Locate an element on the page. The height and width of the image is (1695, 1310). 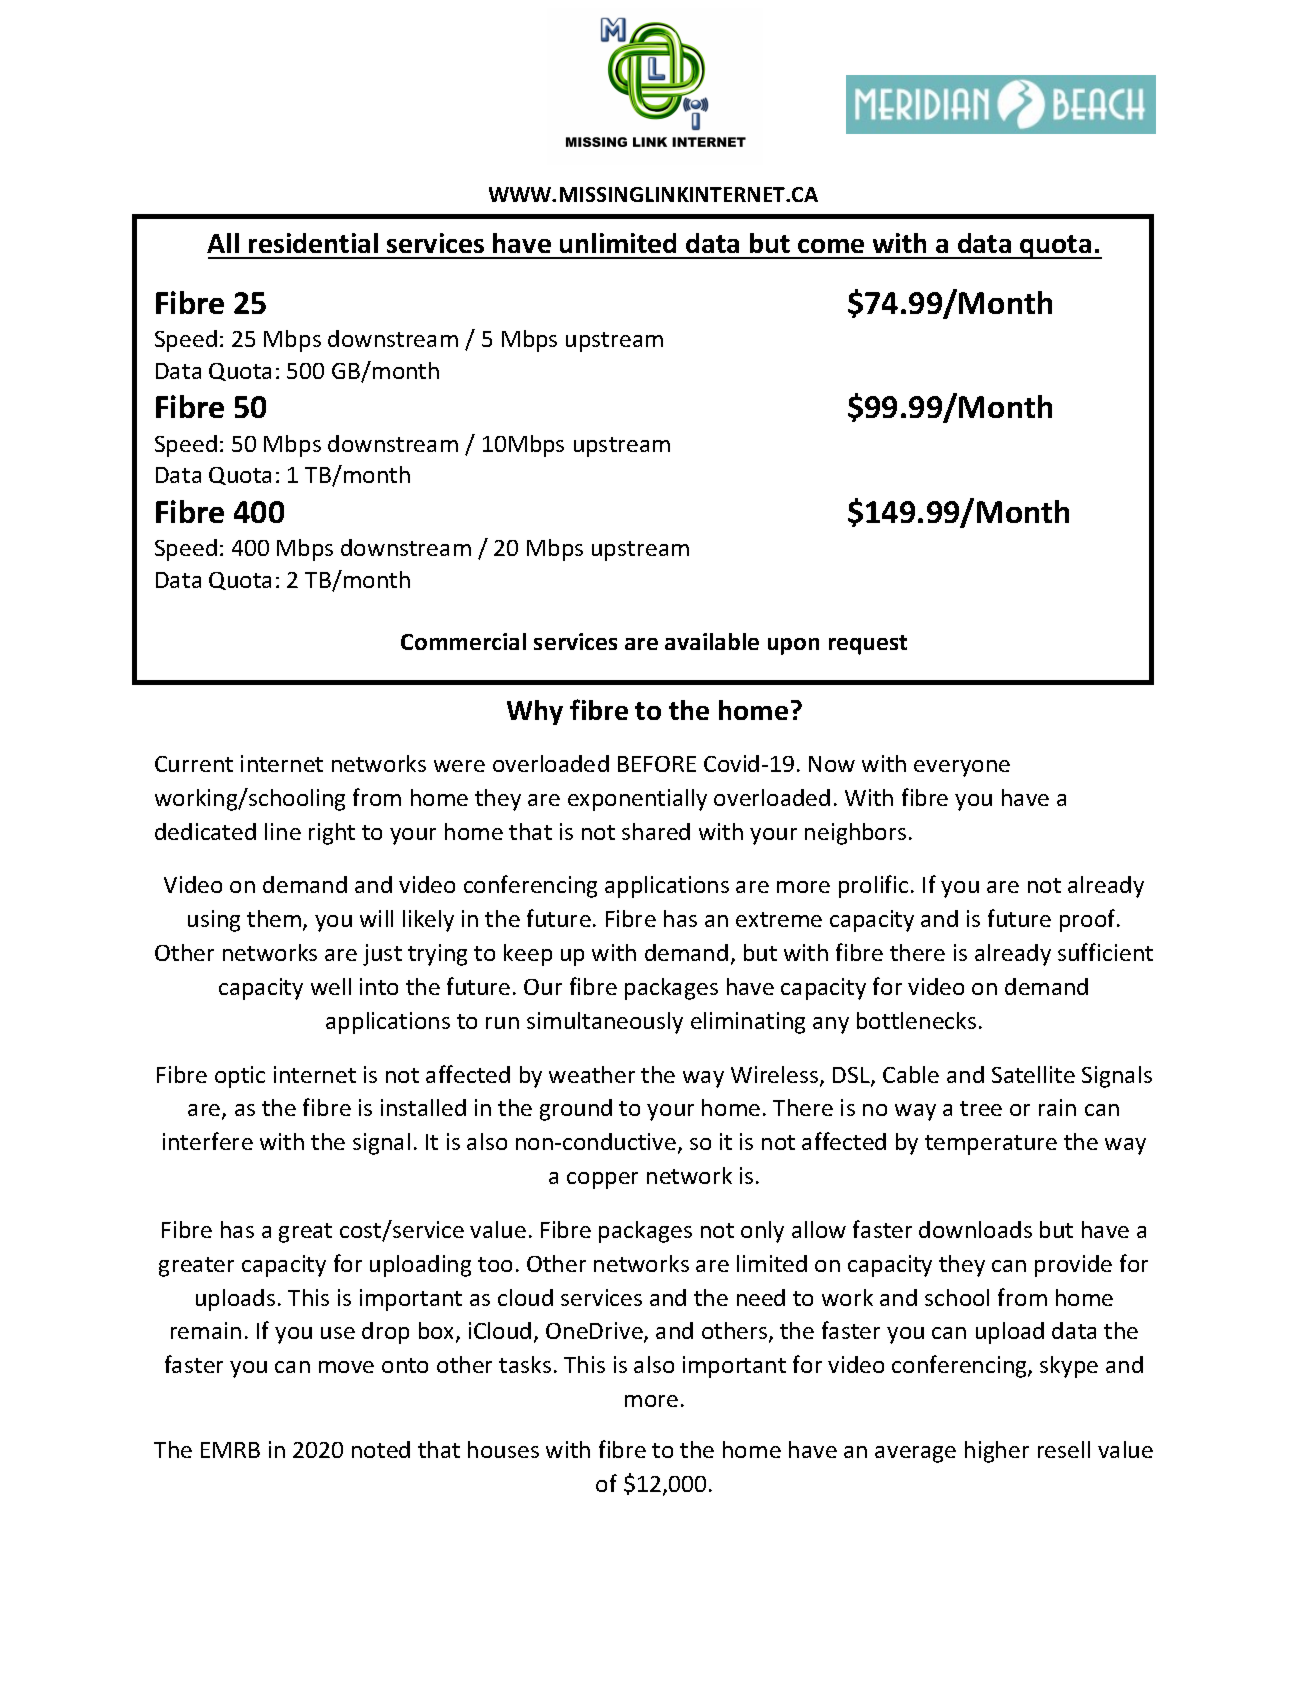
Satellite is located at coordinates (1033, 1074).
